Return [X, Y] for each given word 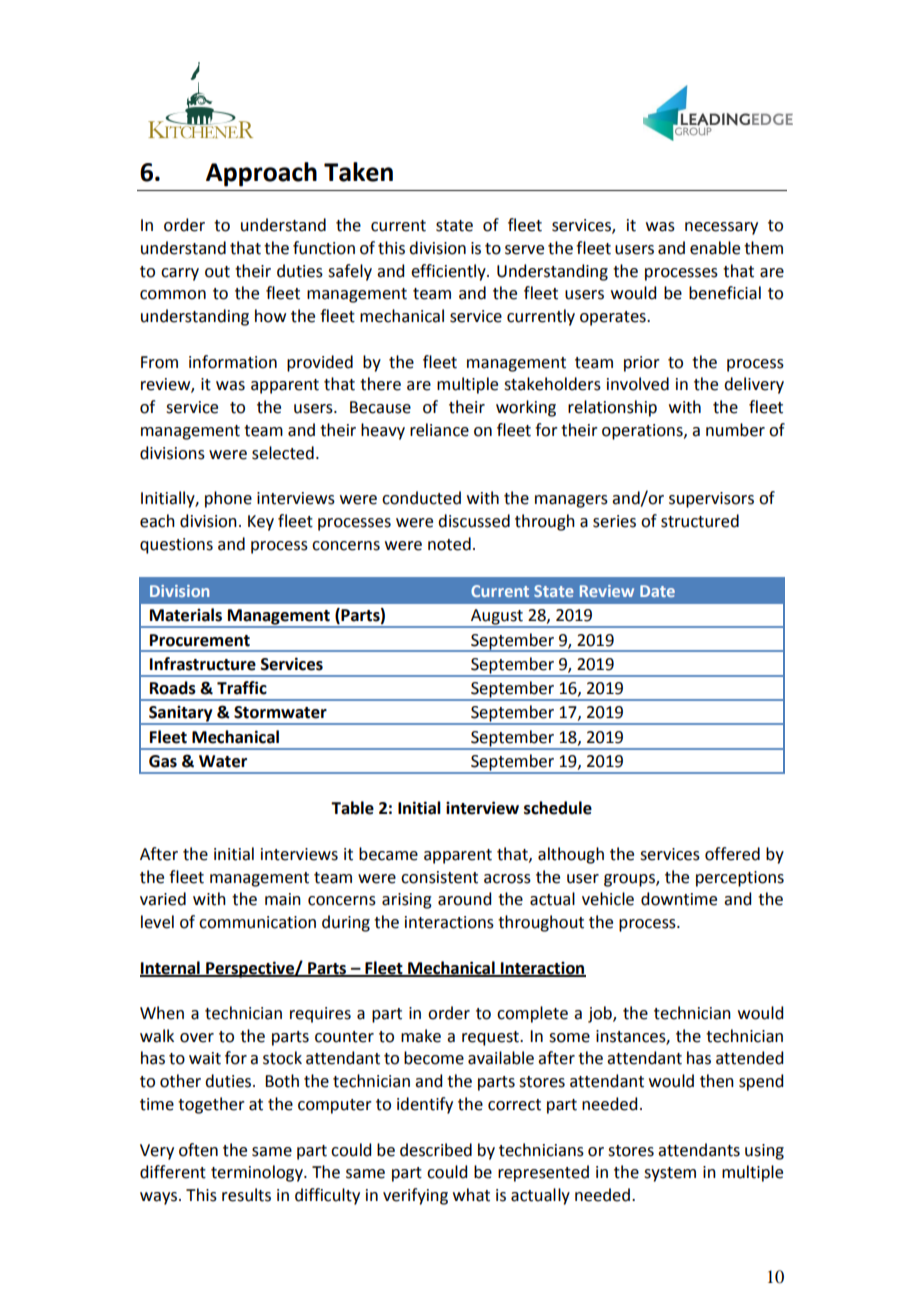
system [670, 1174]
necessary [721, 228]
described [436, 1150]
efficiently [449, 272]
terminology [258, 1173]
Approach [261, 174]
